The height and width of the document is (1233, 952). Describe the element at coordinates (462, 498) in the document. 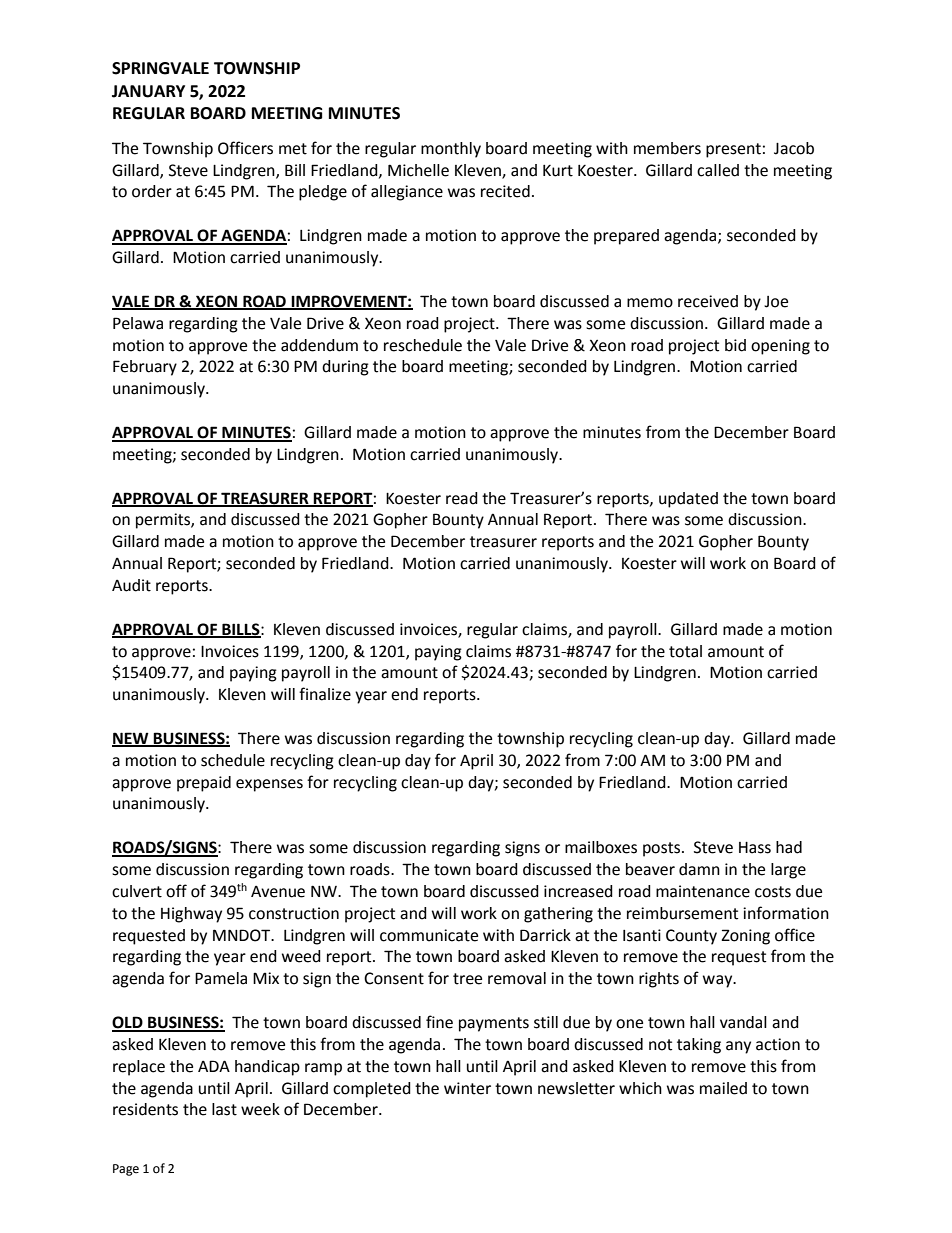

I see `read` at that location.
